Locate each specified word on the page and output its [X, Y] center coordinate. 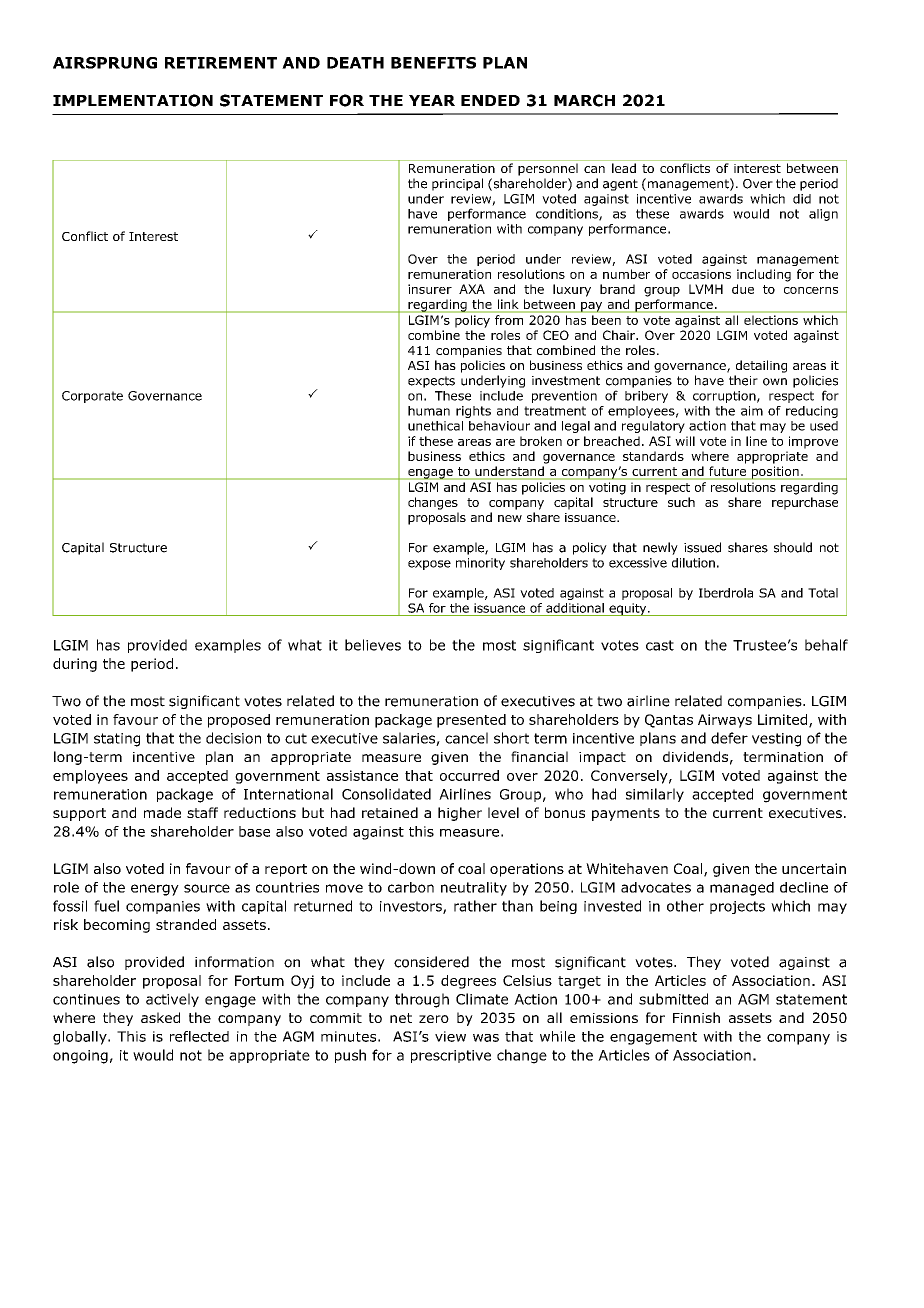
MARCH [584, 100]
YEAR [432, 100]
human [429, 411]
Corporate [92, 397]
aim [752, 411]
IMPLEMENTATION [133, 100]
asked [160, 1017]
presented [471, 721]
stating [117, 740]
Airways [725, 721]
